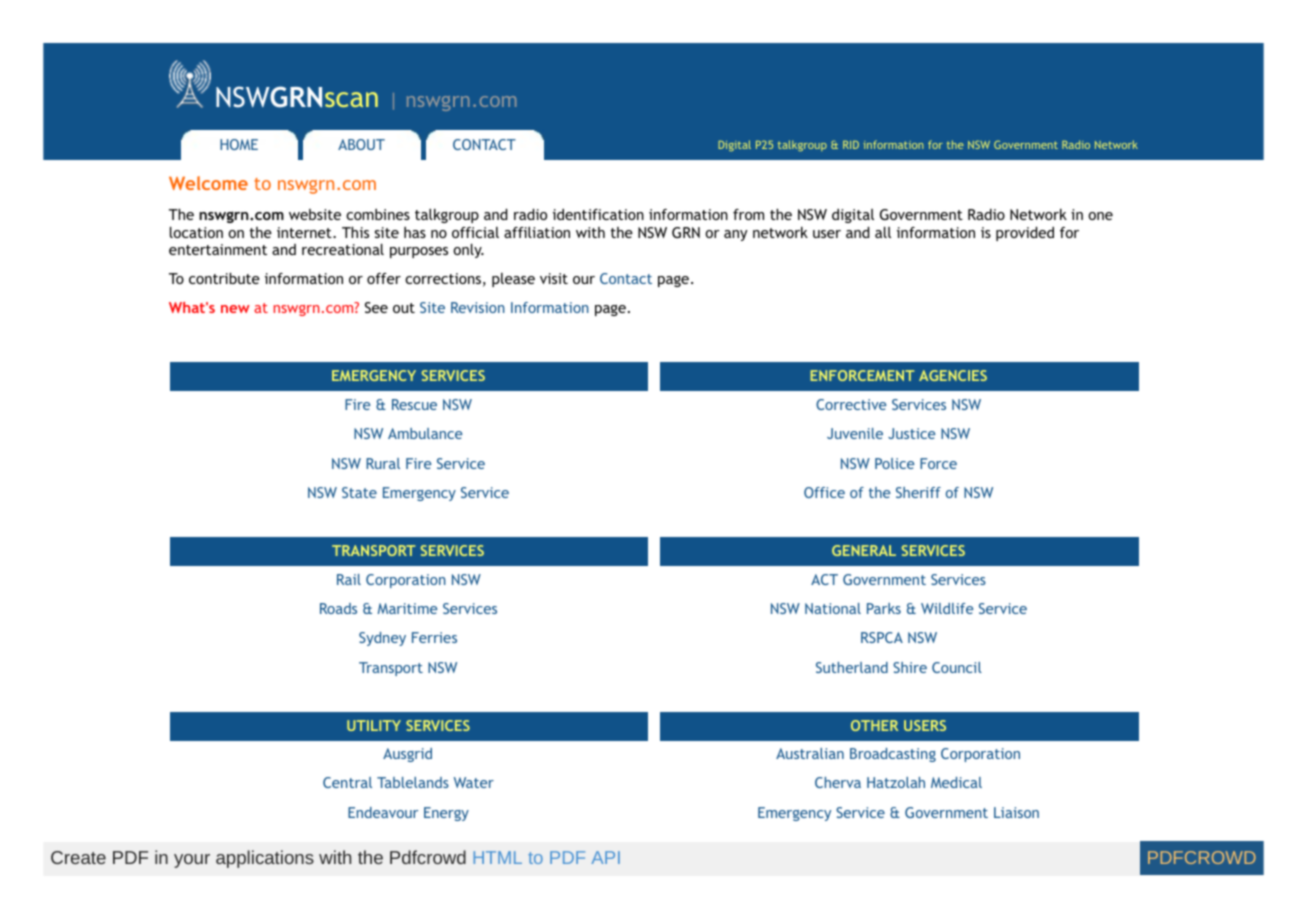  What do you see at coordinates (598, 214) in the image?
I see `identification` at bounding box center [598, 214].
